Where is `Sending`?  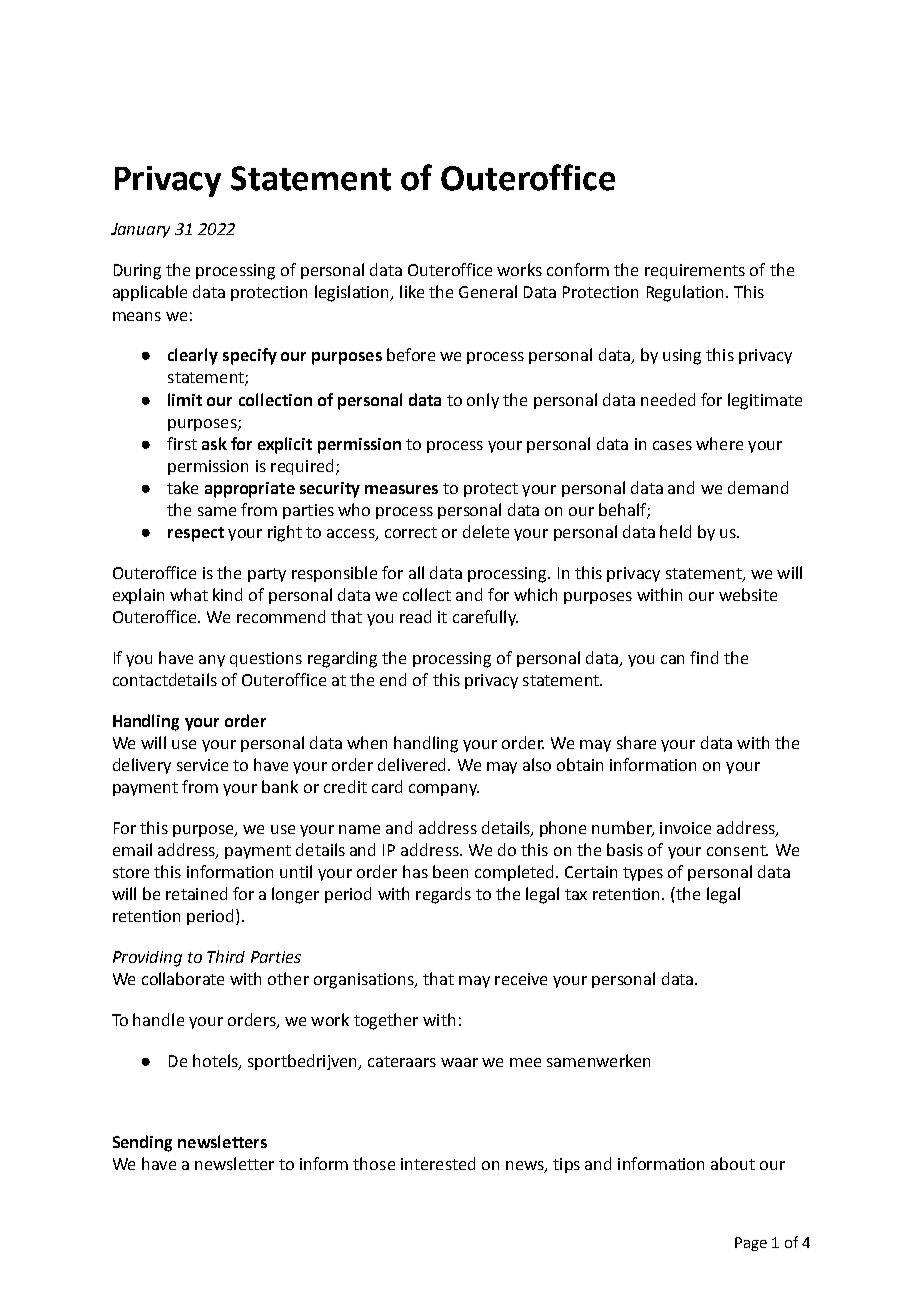 Sending is located at coordinates (142, 1143).
